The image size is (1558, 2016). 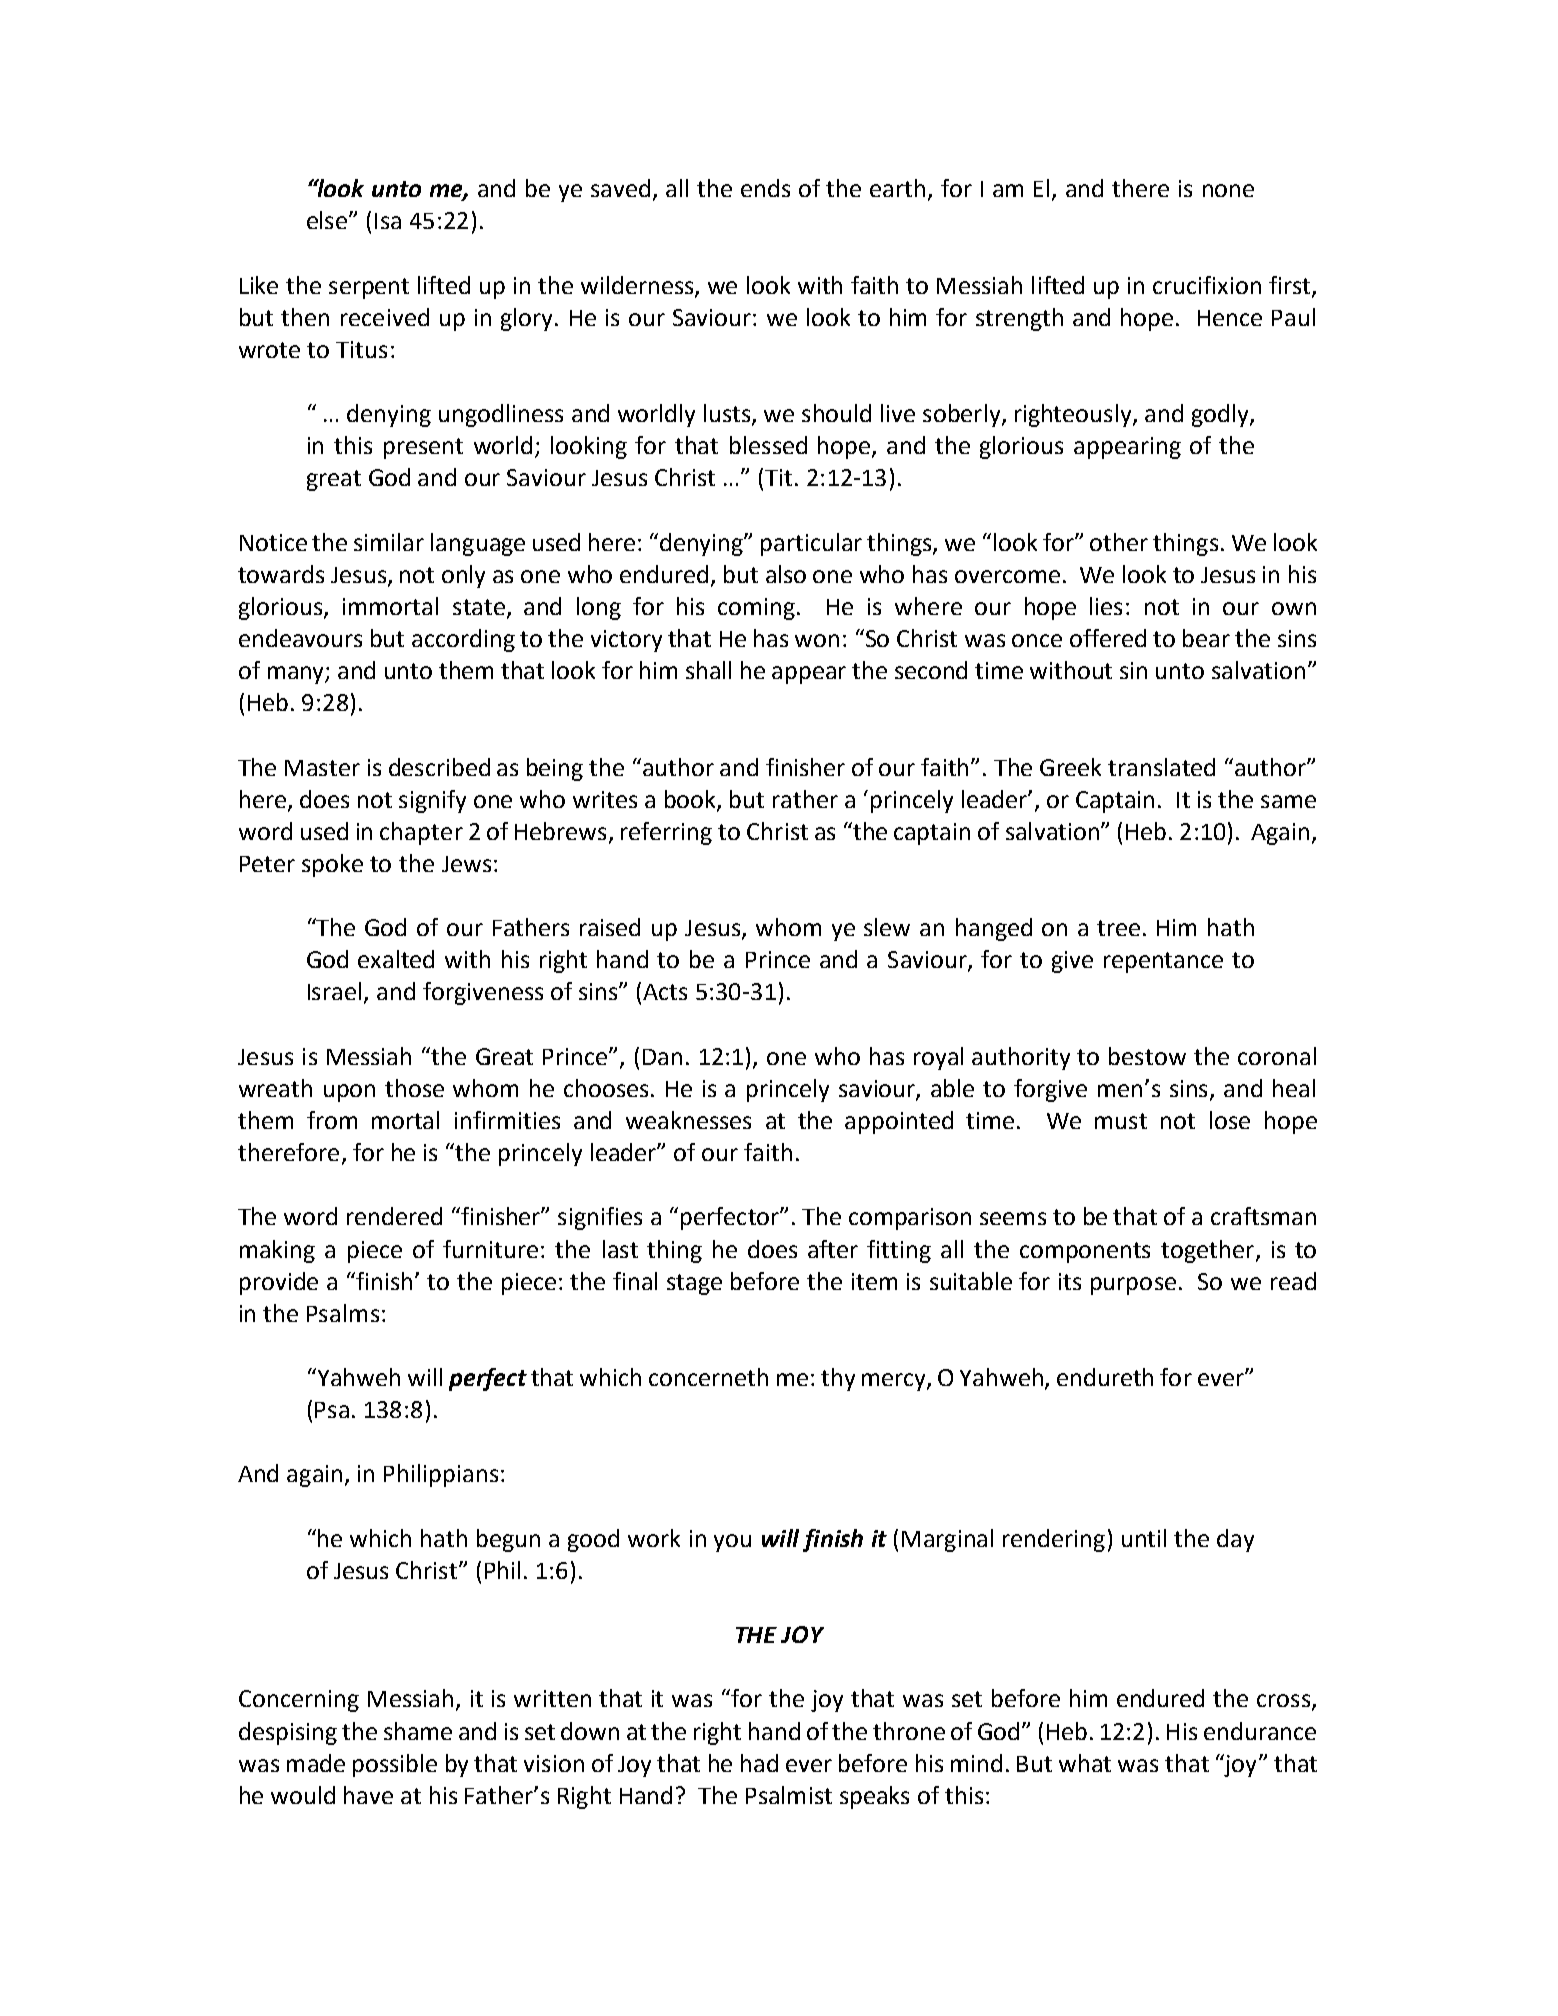 I want to click on purpose, so click(x=1133, y=1286).
